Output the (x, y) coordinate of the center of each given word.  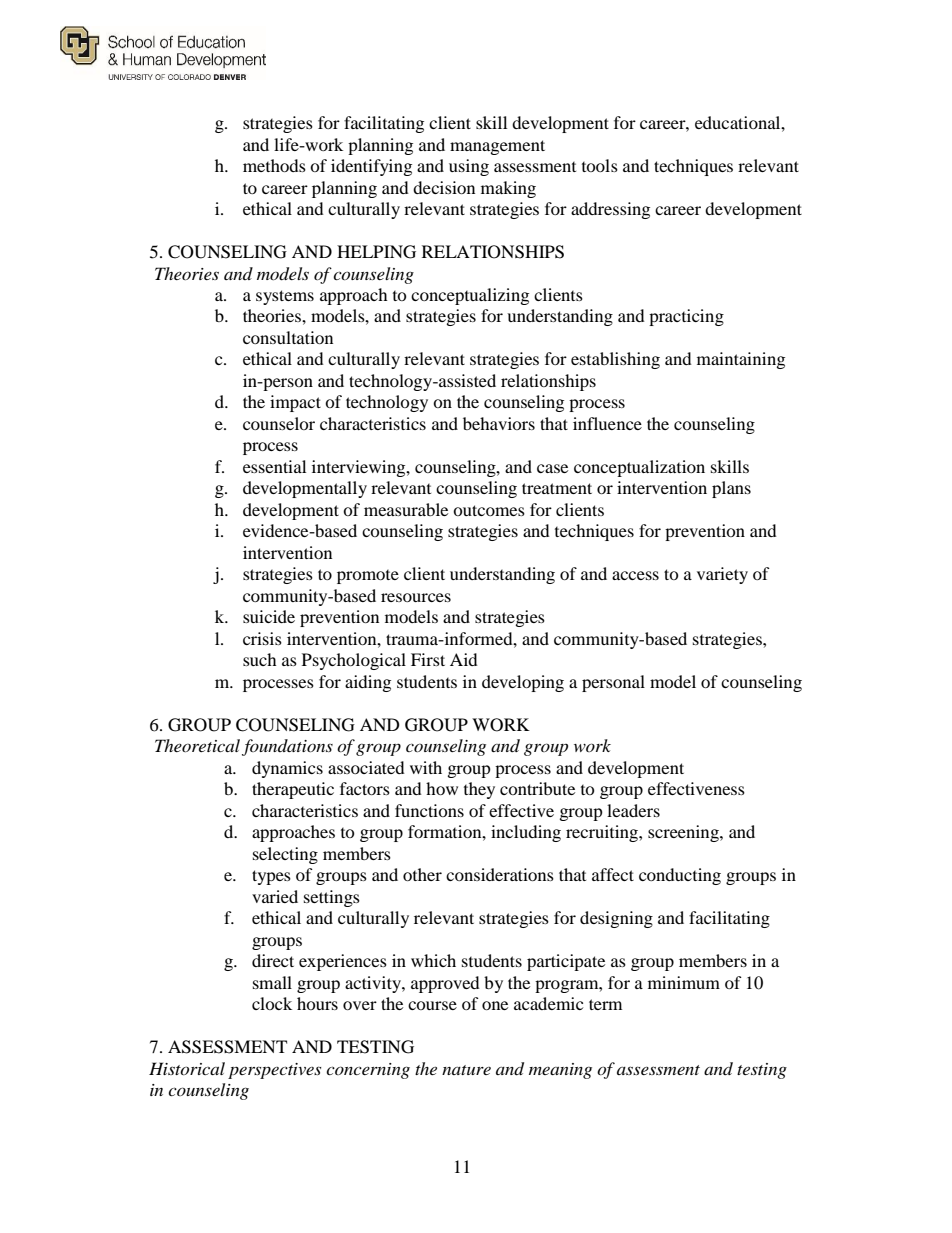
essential (274, 466)
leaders (633, 810)
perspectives (274, 1071)
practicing (686, 317)
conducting (680, 876)
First (428, 659)
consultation (288, 337)
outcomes (489, 510)
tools (600, 165)
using (469, 167)
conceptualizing (470, 296)
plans (731, 489)
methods (274, 165)
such (260, 659)
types (271, 877)
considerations (500, 874)
